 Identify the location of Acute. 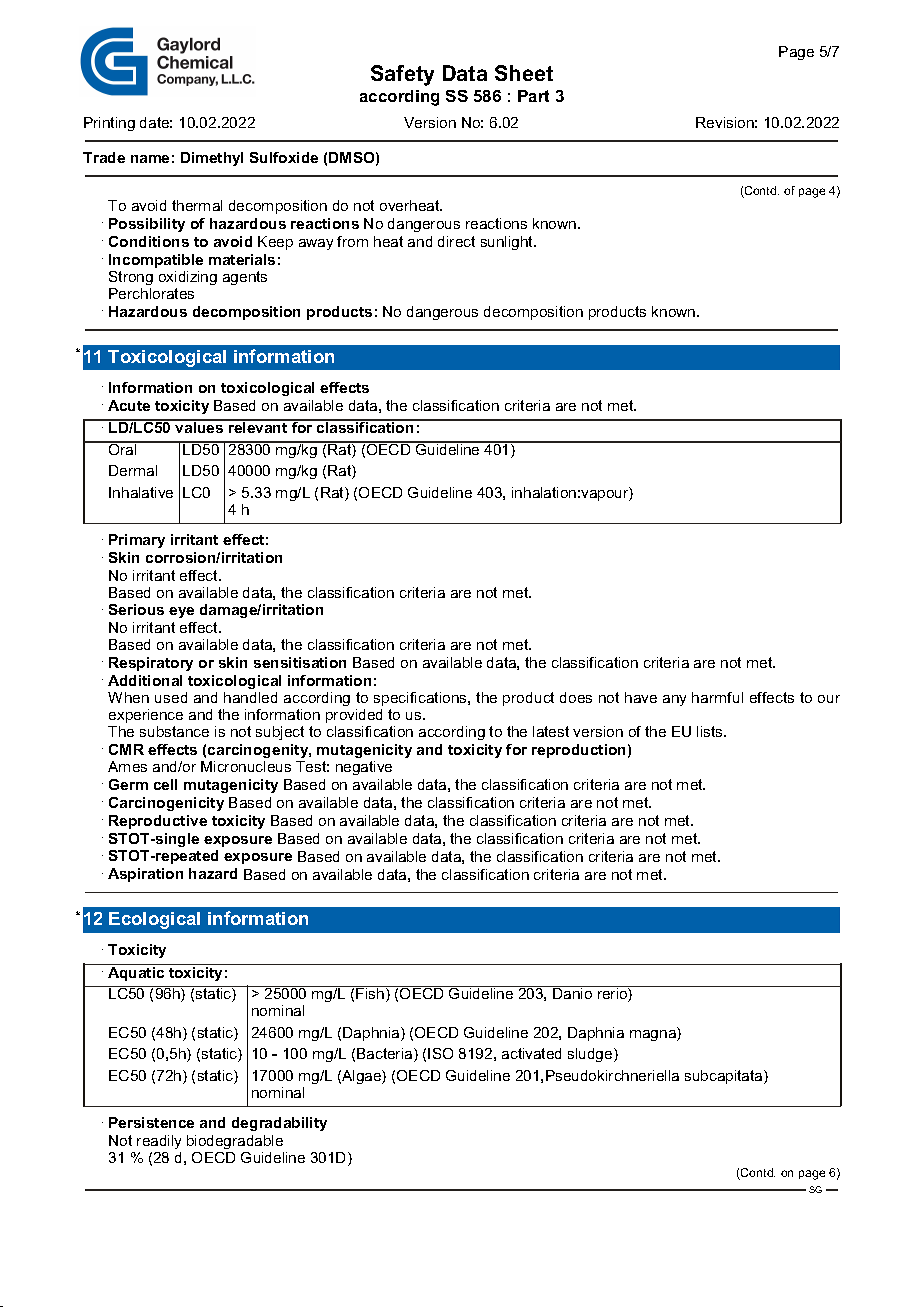
(129, 405).
